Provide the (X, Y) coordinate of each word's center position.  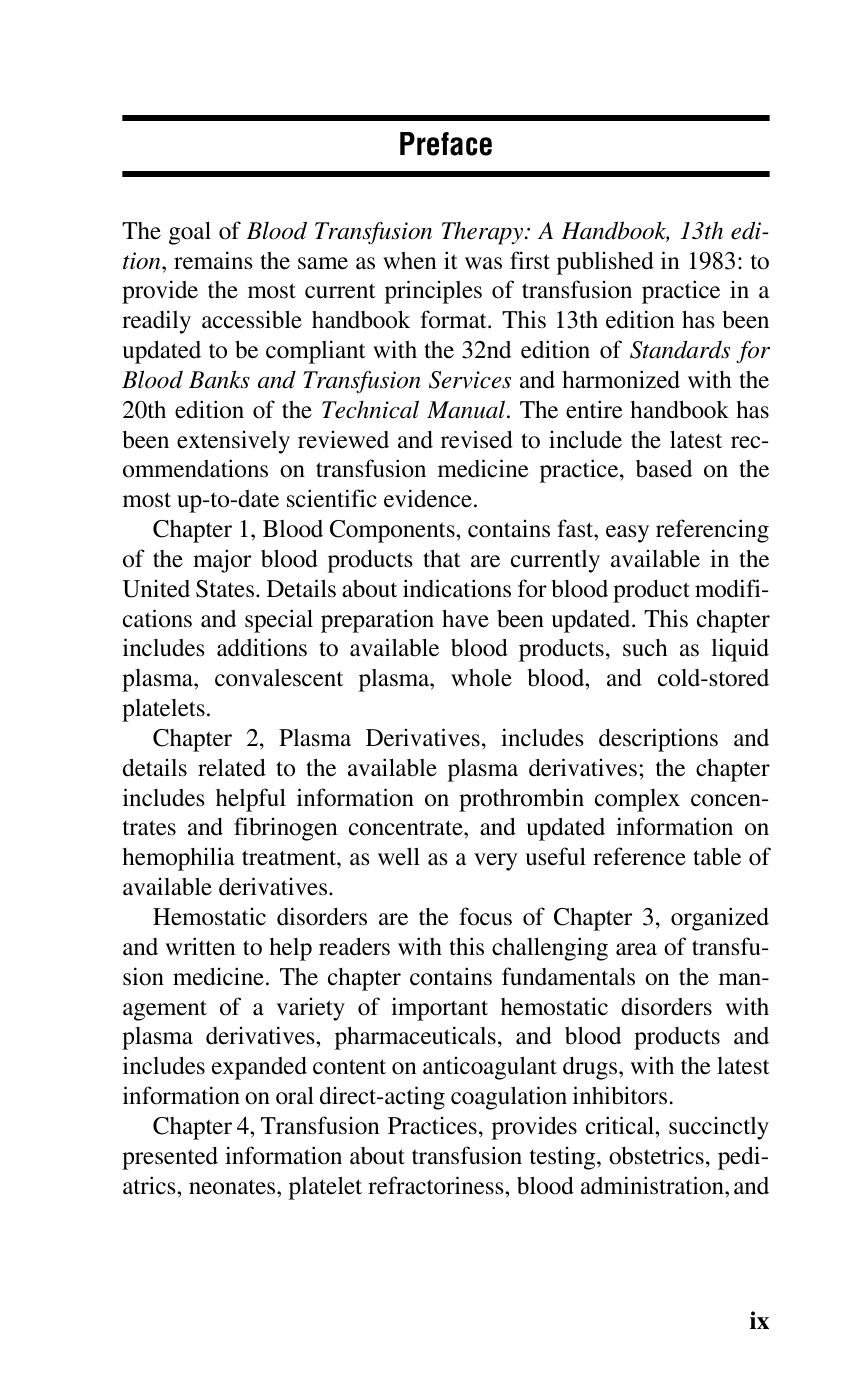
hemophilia (179, 859)
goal (190, 233)
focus (485, 916)
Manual (467, 409)
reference (639, 856)
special (279, 621)
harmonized (621, 379)
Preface (446, 144)
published (605, 263)
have (465, 618)
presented (170, 1158)
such (645, 648)
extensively (233, 442)
